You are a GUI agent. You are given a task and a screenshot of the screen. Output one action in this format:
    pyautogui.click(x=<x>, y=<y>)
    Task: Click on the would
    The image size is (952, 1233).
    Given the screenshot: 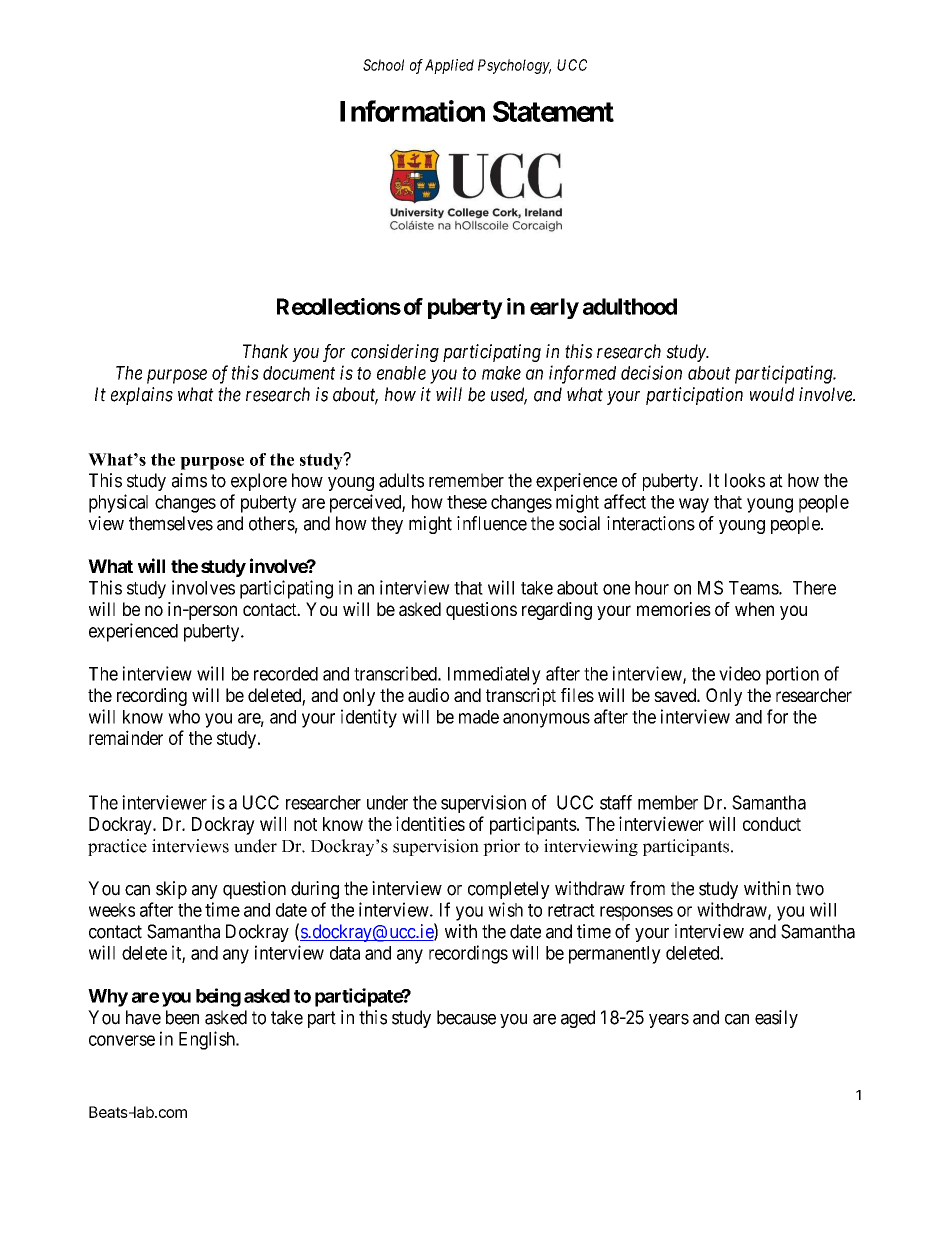 What is the action you would take?
    pyautogui.click(x=772, y=394)
